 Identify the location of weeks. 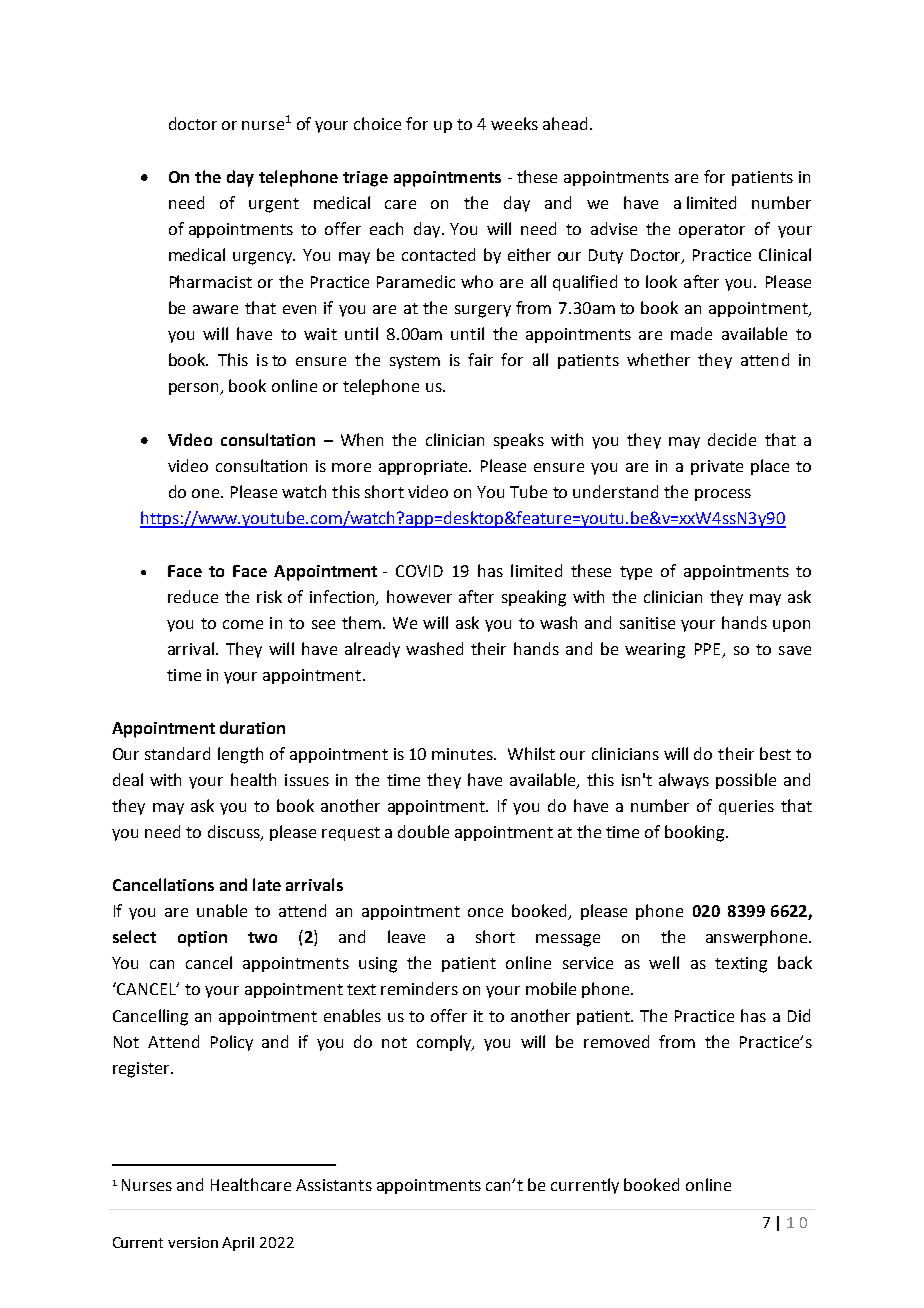
(514, 123).
